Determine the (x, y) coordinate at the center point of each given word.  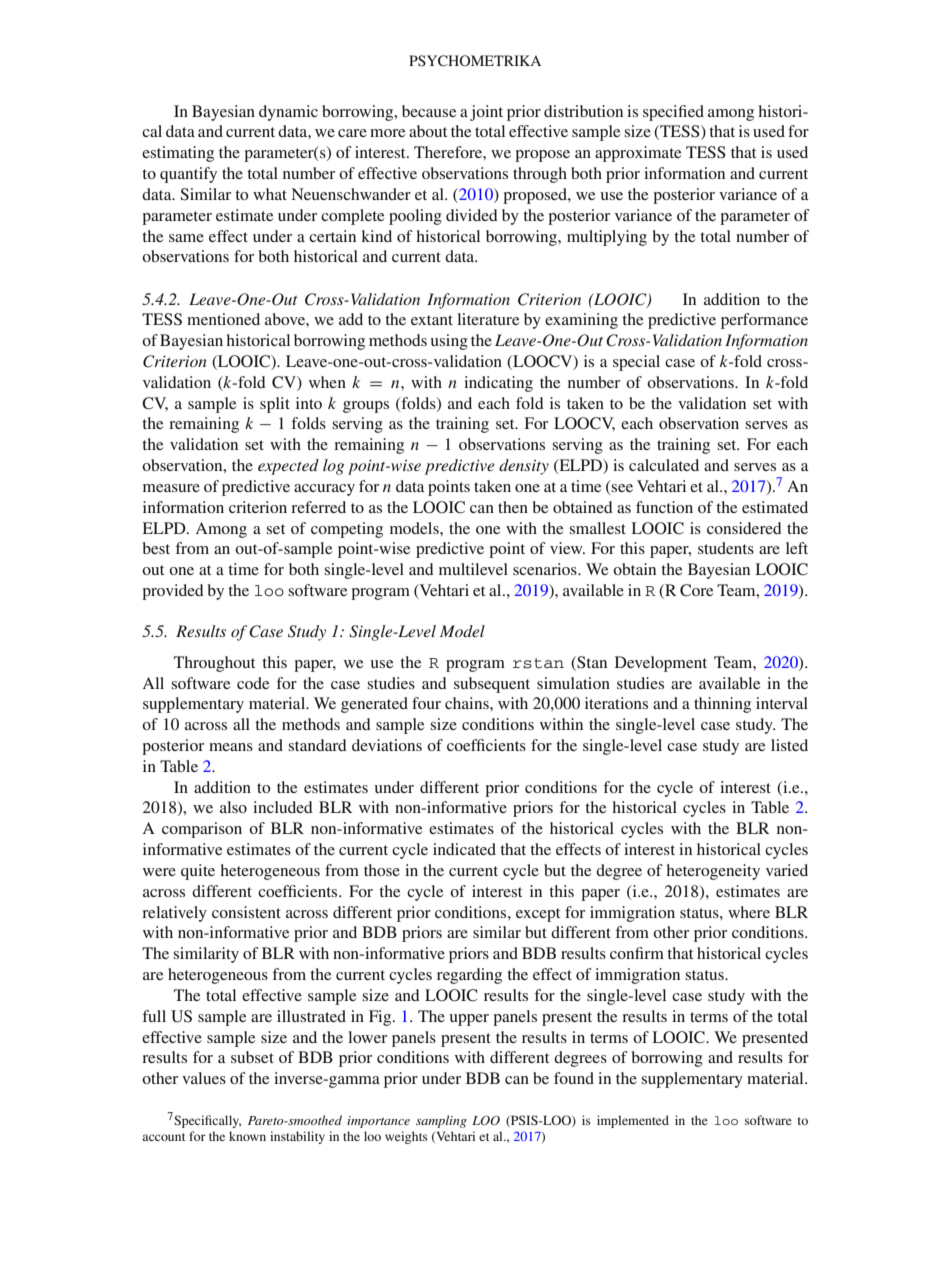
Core (696, 590)
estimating (178, 154)
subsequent (492, 685)
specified (673, 113)
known (247, 1136)
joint (486, 113)
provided (173, 592)
